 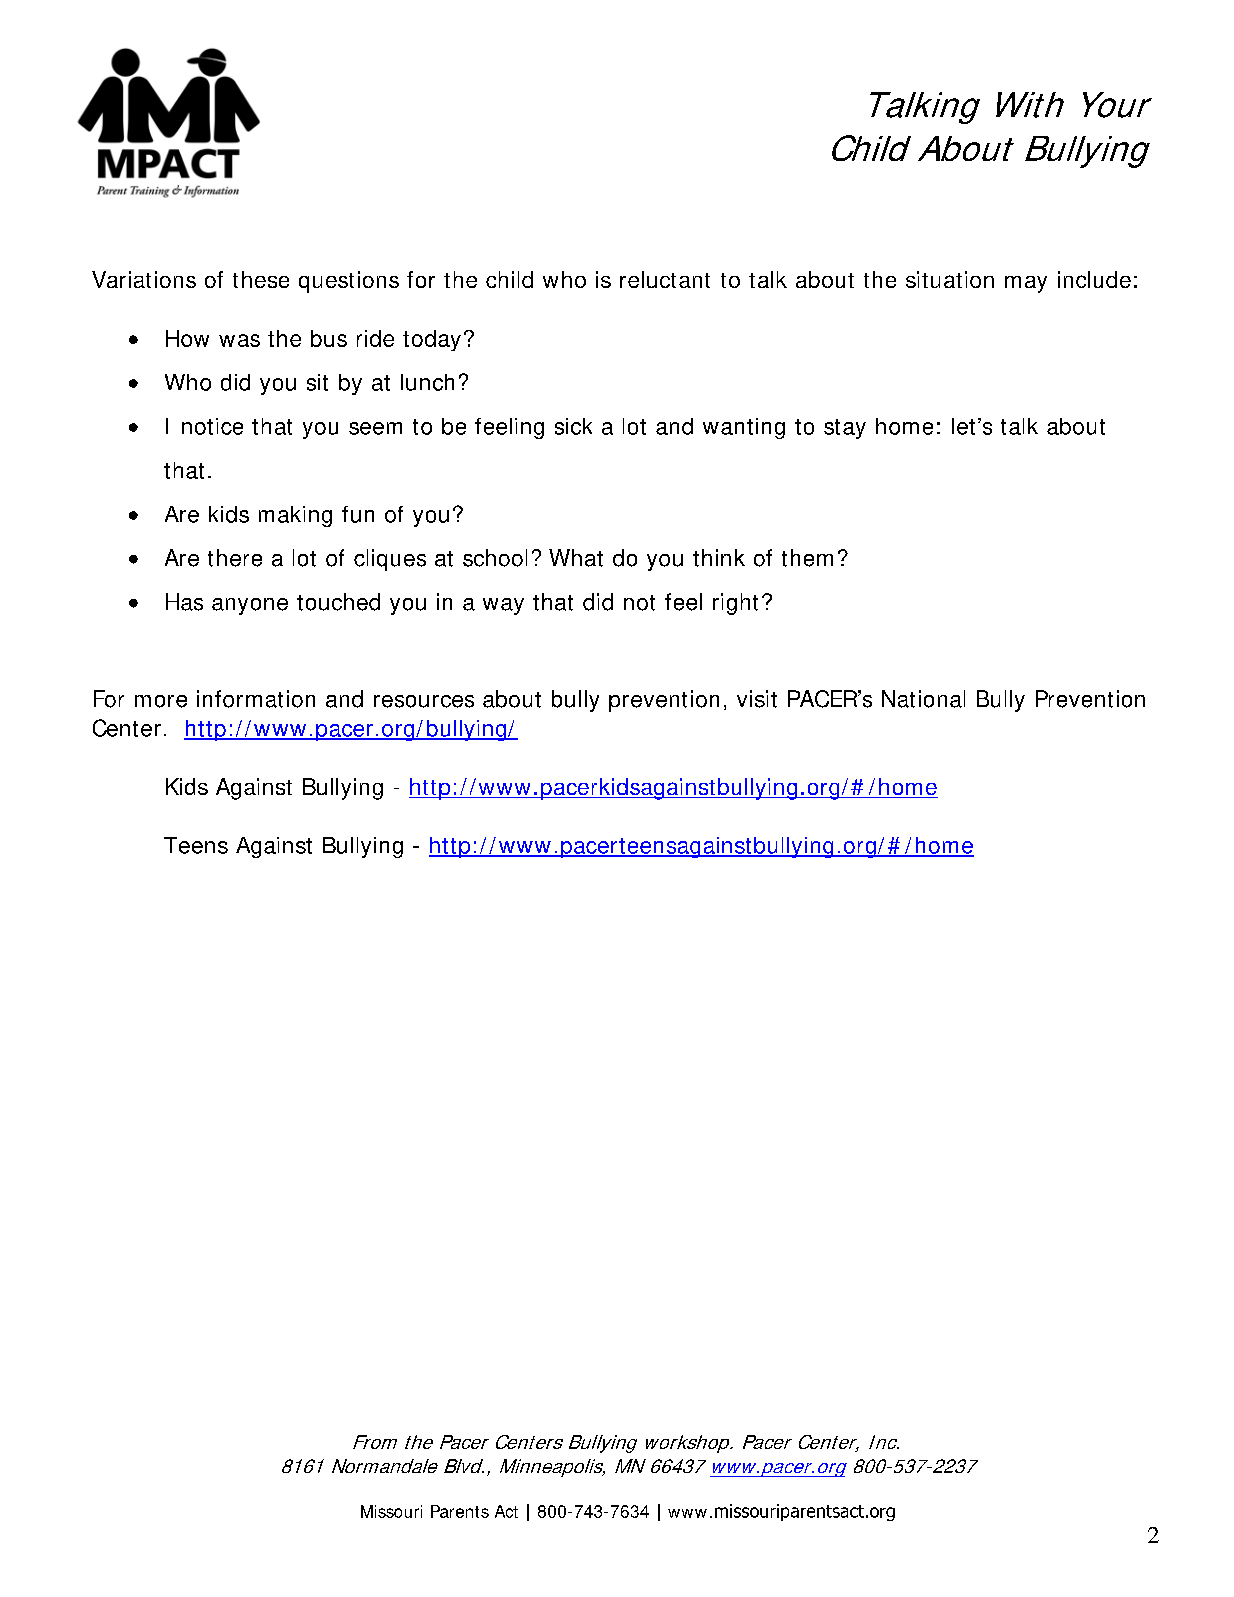 I want to click on information, so click(x=256, y=699).
